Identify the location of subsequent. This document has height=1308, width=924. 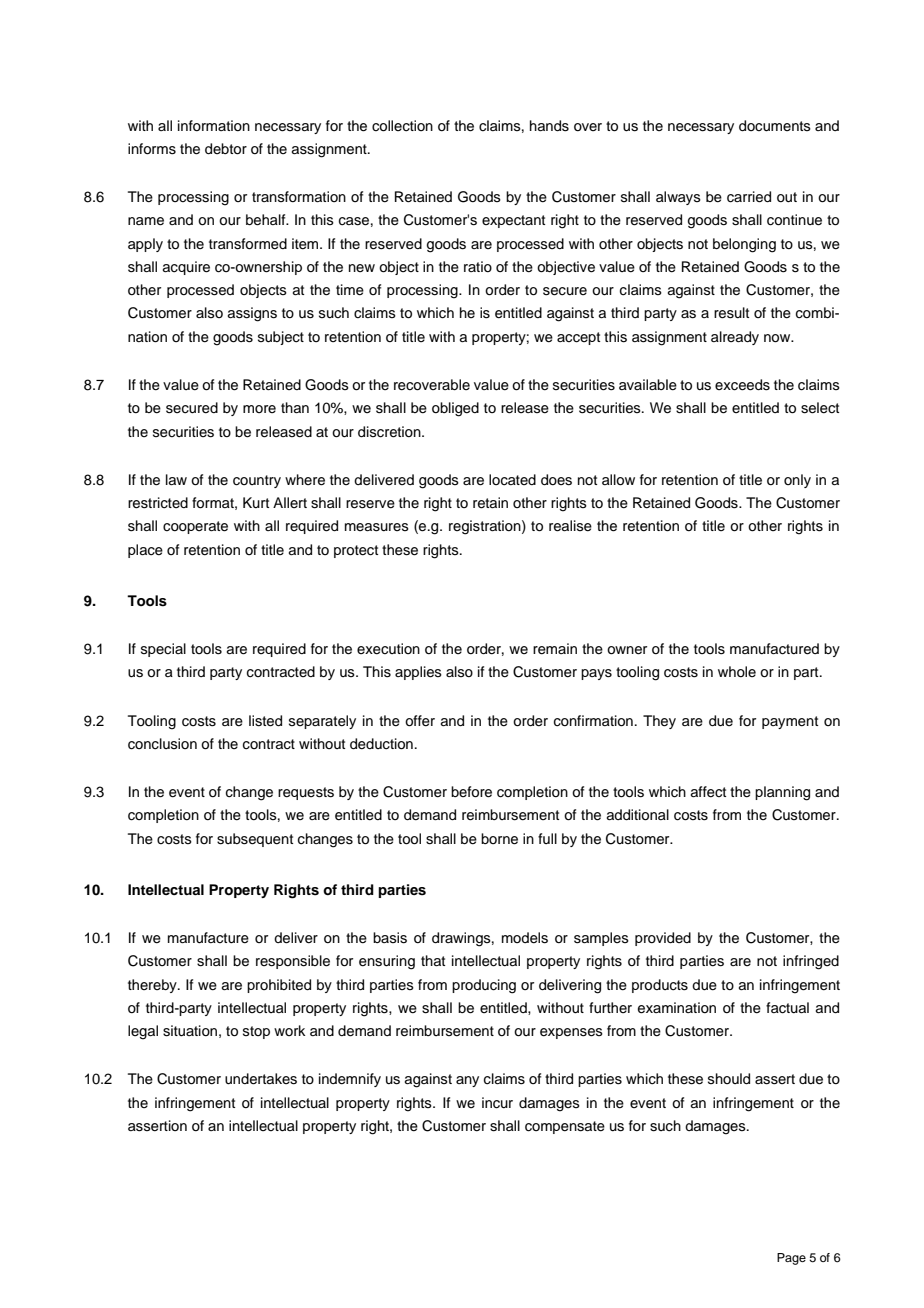
(255, 840).
